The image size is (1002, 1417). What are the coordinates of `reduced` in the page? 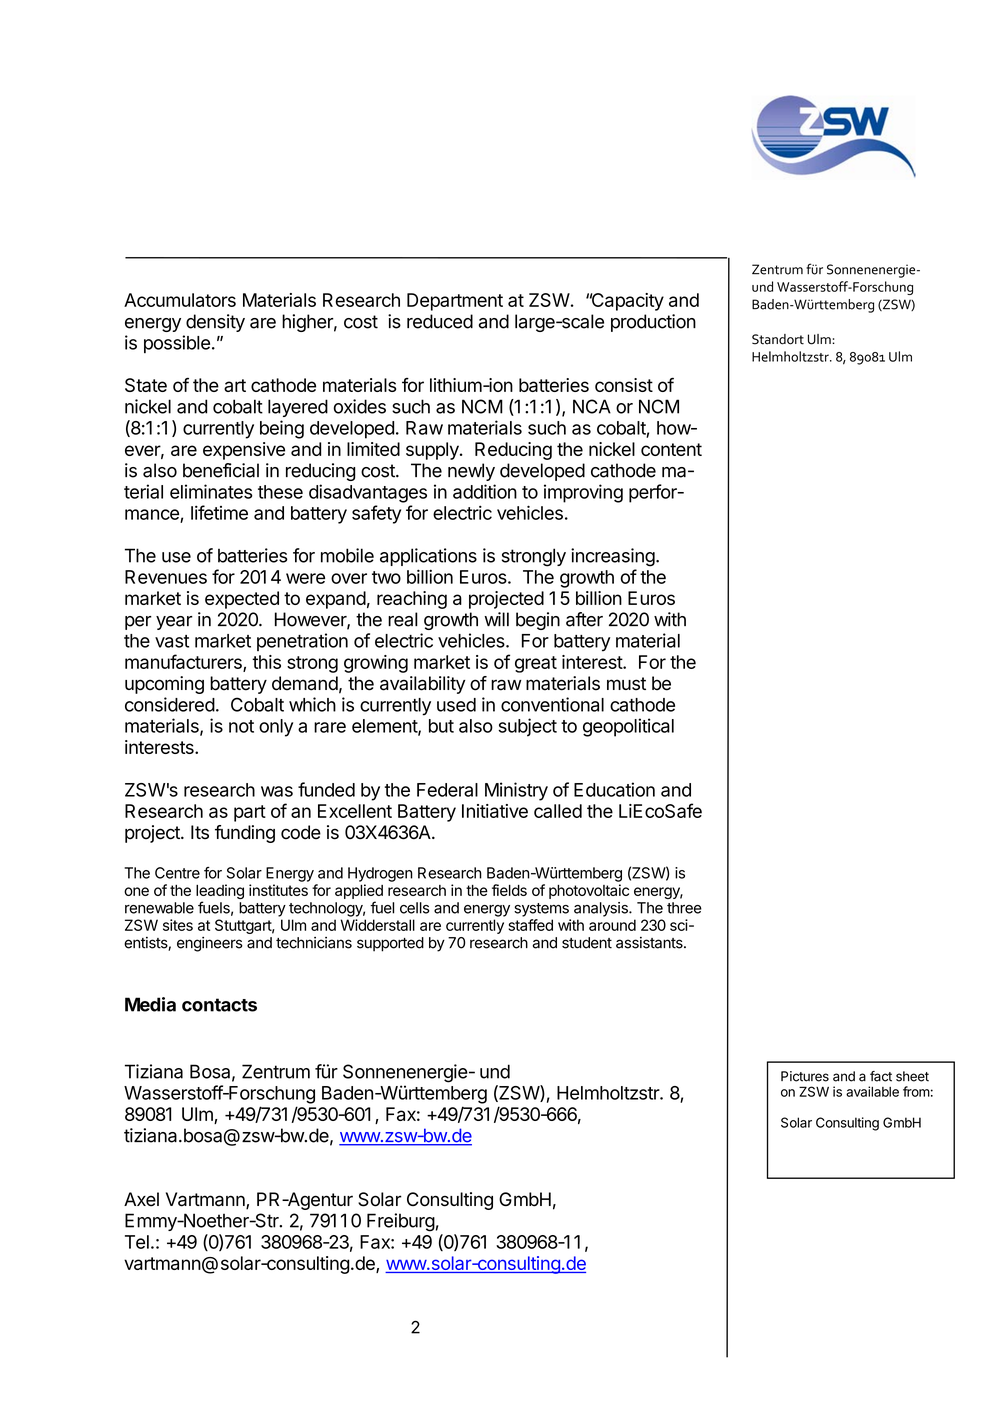 It's located at (440, 321).
